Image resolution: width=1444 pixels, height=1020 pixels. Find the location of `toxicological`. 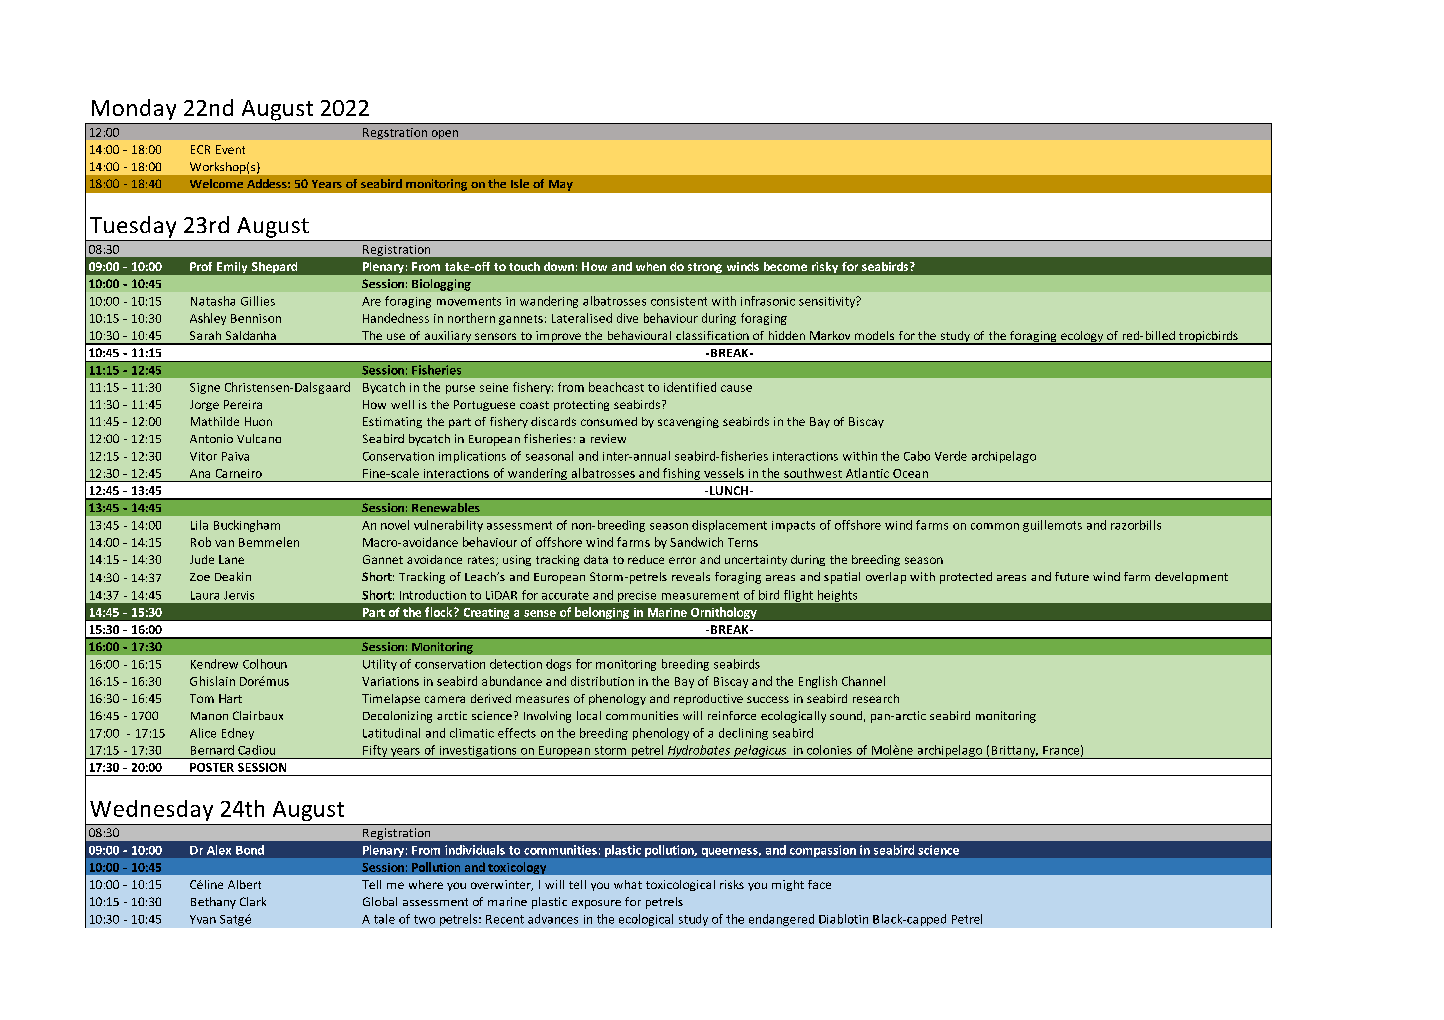

toxicological is located at coordinates (680, 885).
